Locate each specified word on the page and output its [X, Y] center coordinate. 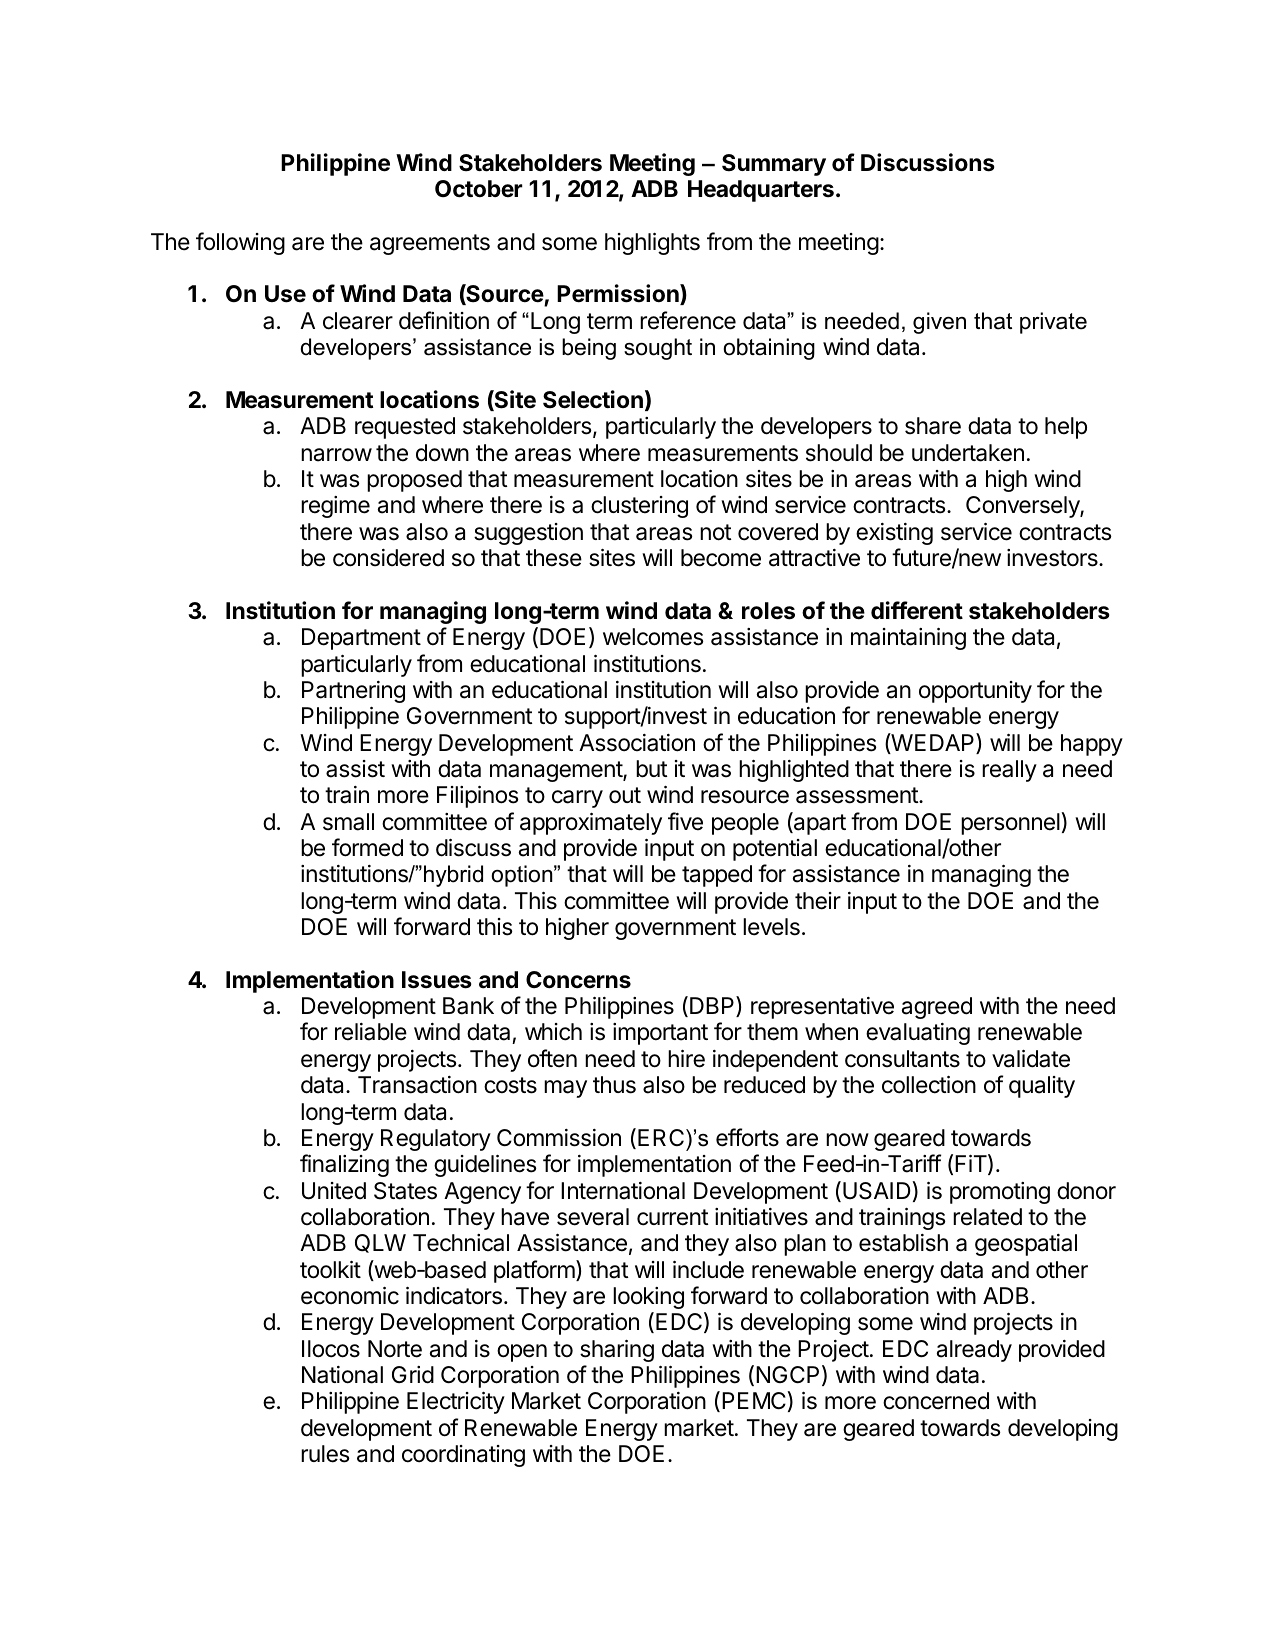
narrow [336, 455]
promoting [1000, 1193]
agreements [430, 244]
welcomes [653, 637]
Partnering [353, 692]
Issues [437, 980]
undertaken [968, 453]
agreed [937, 1008]
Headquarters [761, 191]
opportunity [975, 692]
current [673, 1217]
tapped [717, 876]
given [939, 323]
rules [325, 1454]
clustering [639, 507]
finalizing [344, 1165]
